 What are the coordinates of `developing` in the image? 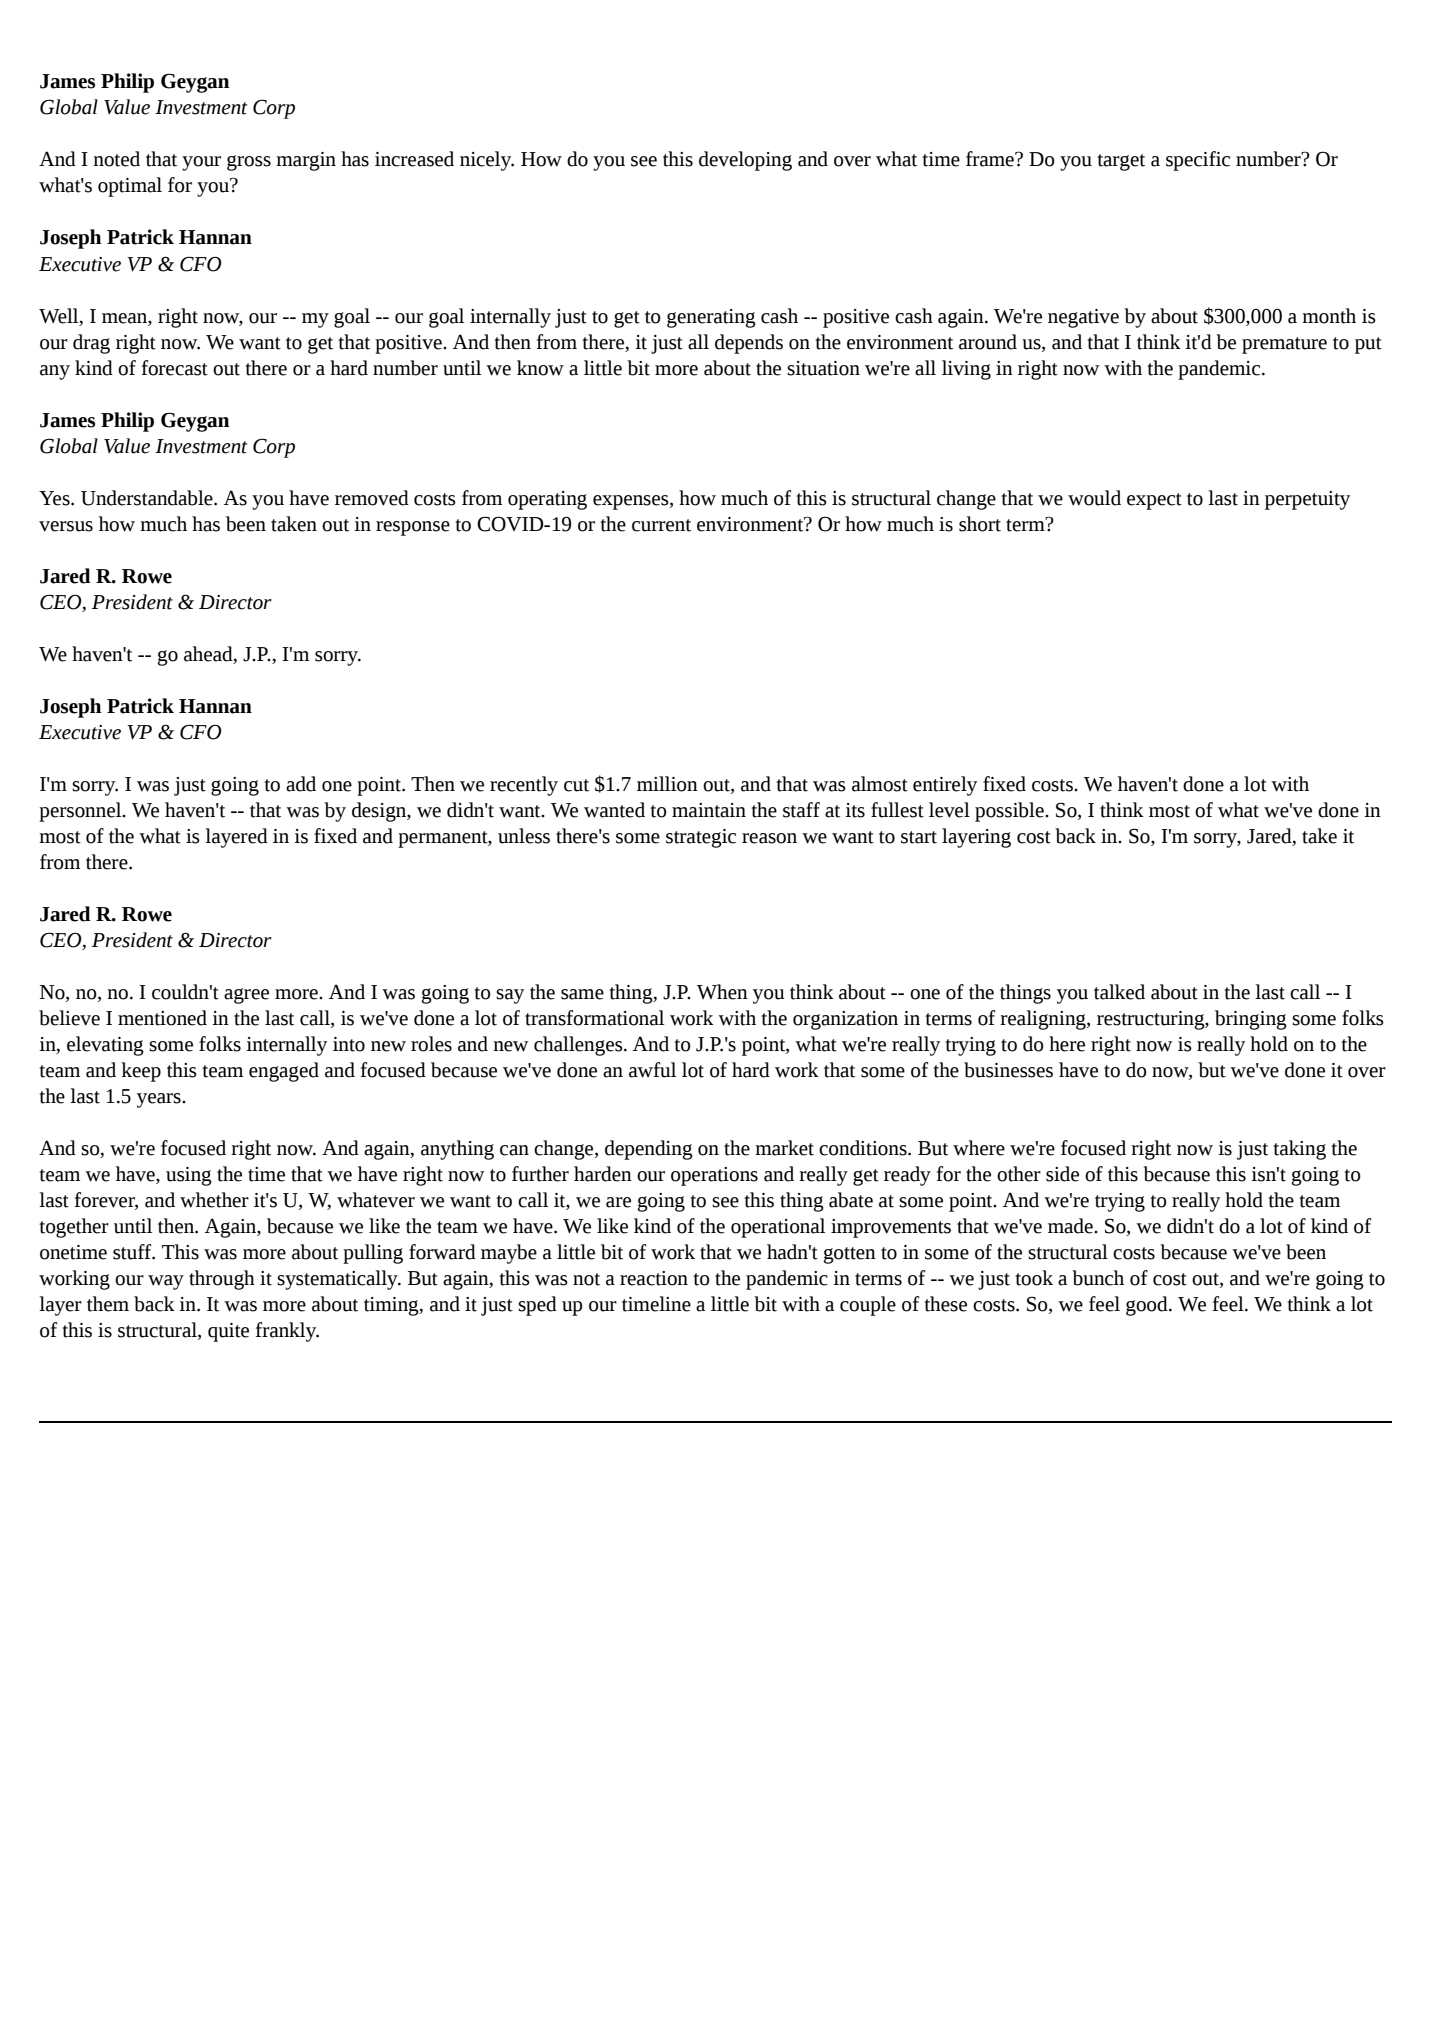 It's located at (745, 161).
